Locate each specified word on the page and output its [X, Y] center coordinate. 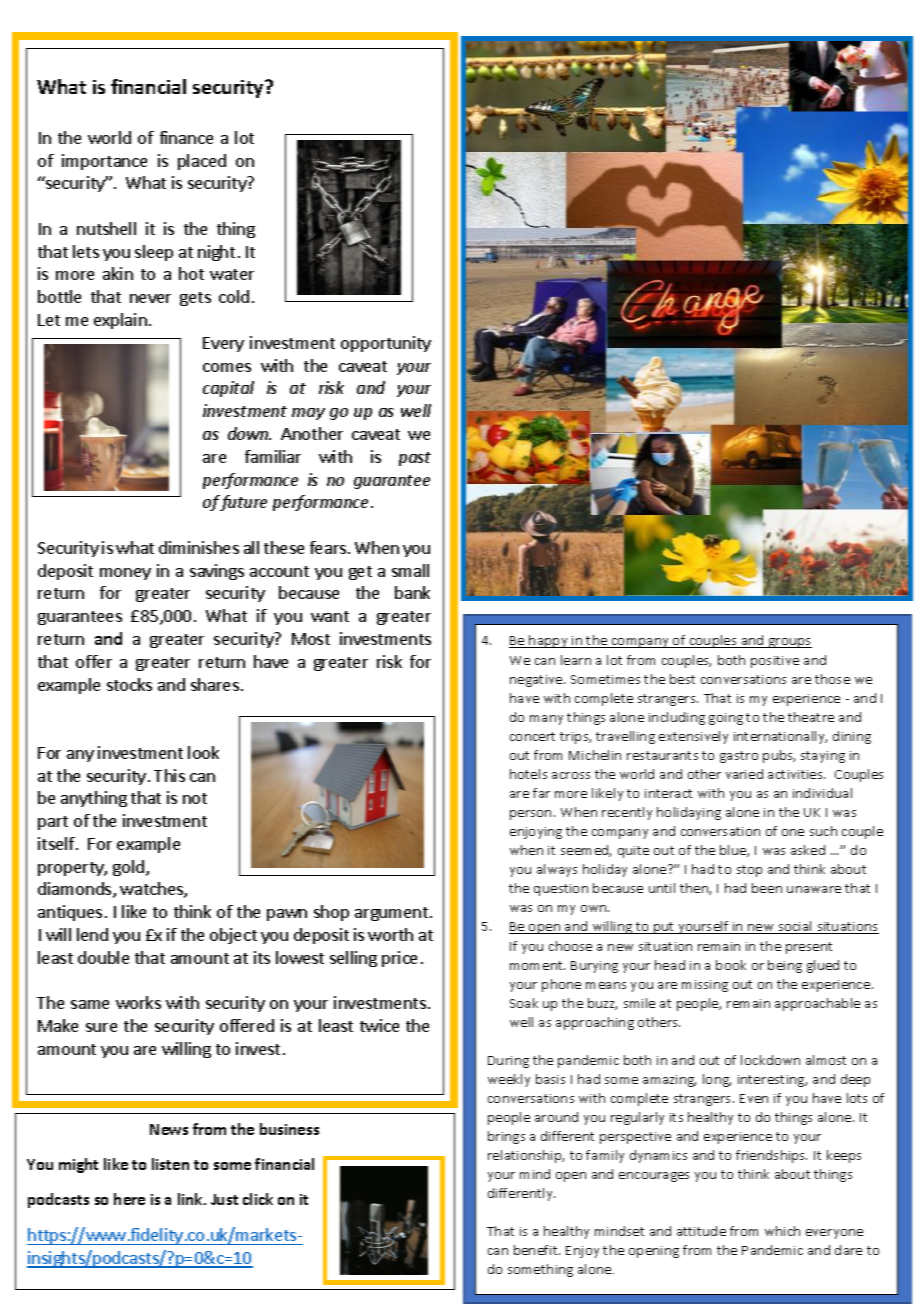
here [129, 1199]
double [103, 957]
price [399, 959]
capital [228, 389]
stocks [129, 684]
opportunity [386, 344]
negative [537, 681]
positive [775, 662]
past [415, 459]
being [785, 966]
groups [789, 643]
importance [104, 162]
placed [202, 162]
